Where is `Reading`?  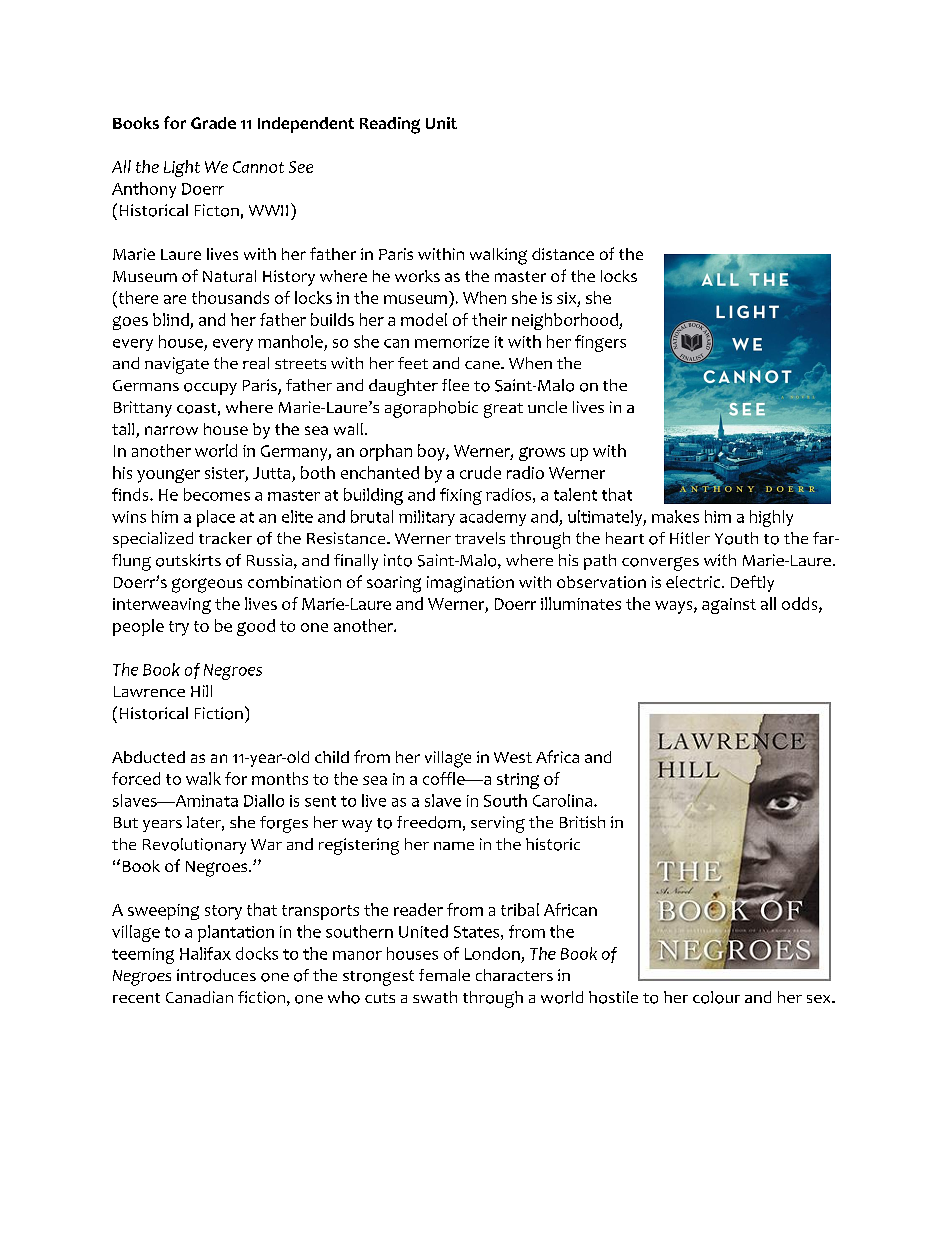 Reading is located at coordinates (390, 125).
